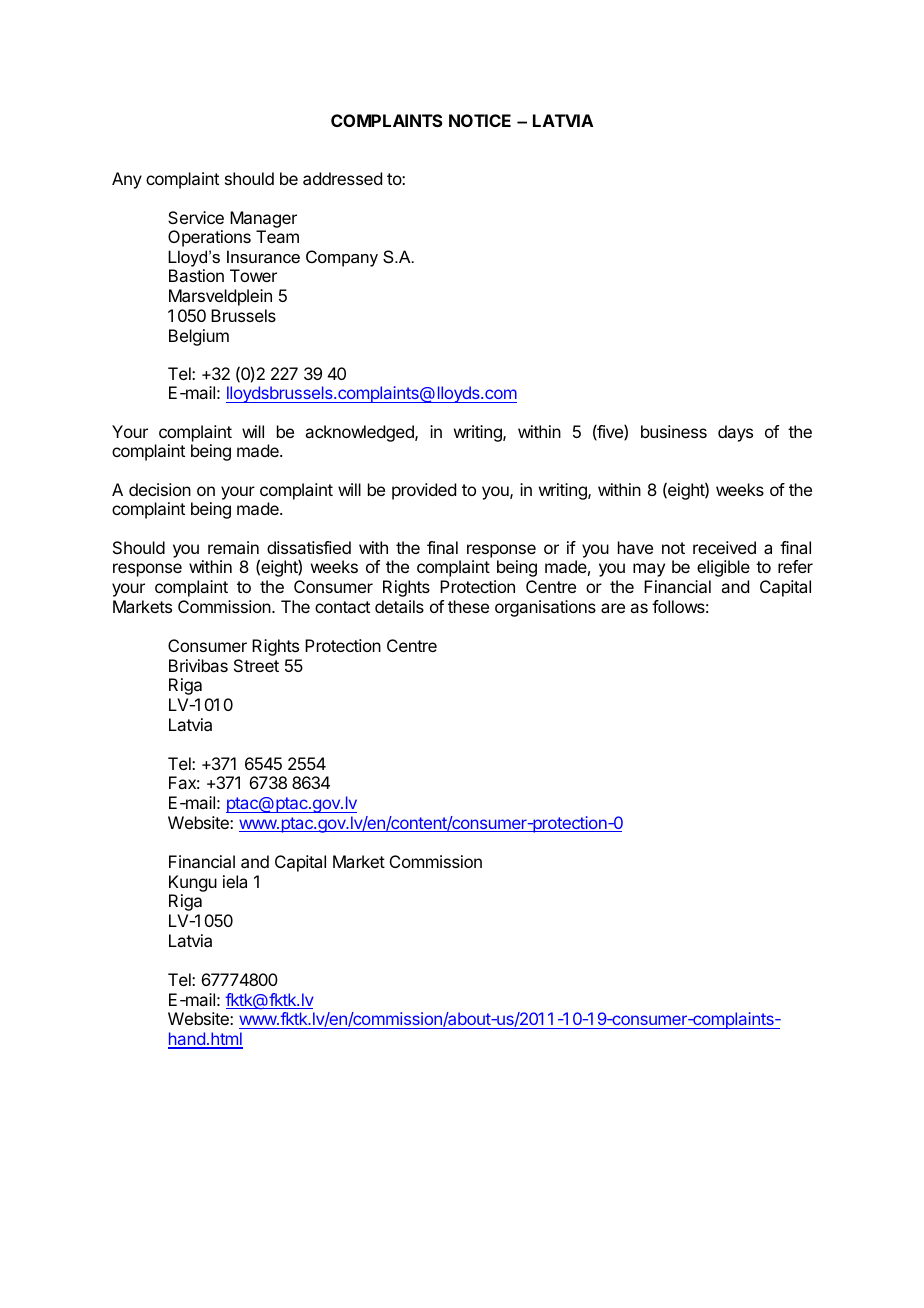 This screenshot has height=1308, width=924. Describe the element at coordinates (468, 606) in the screenshot. I see `these` at that location.
